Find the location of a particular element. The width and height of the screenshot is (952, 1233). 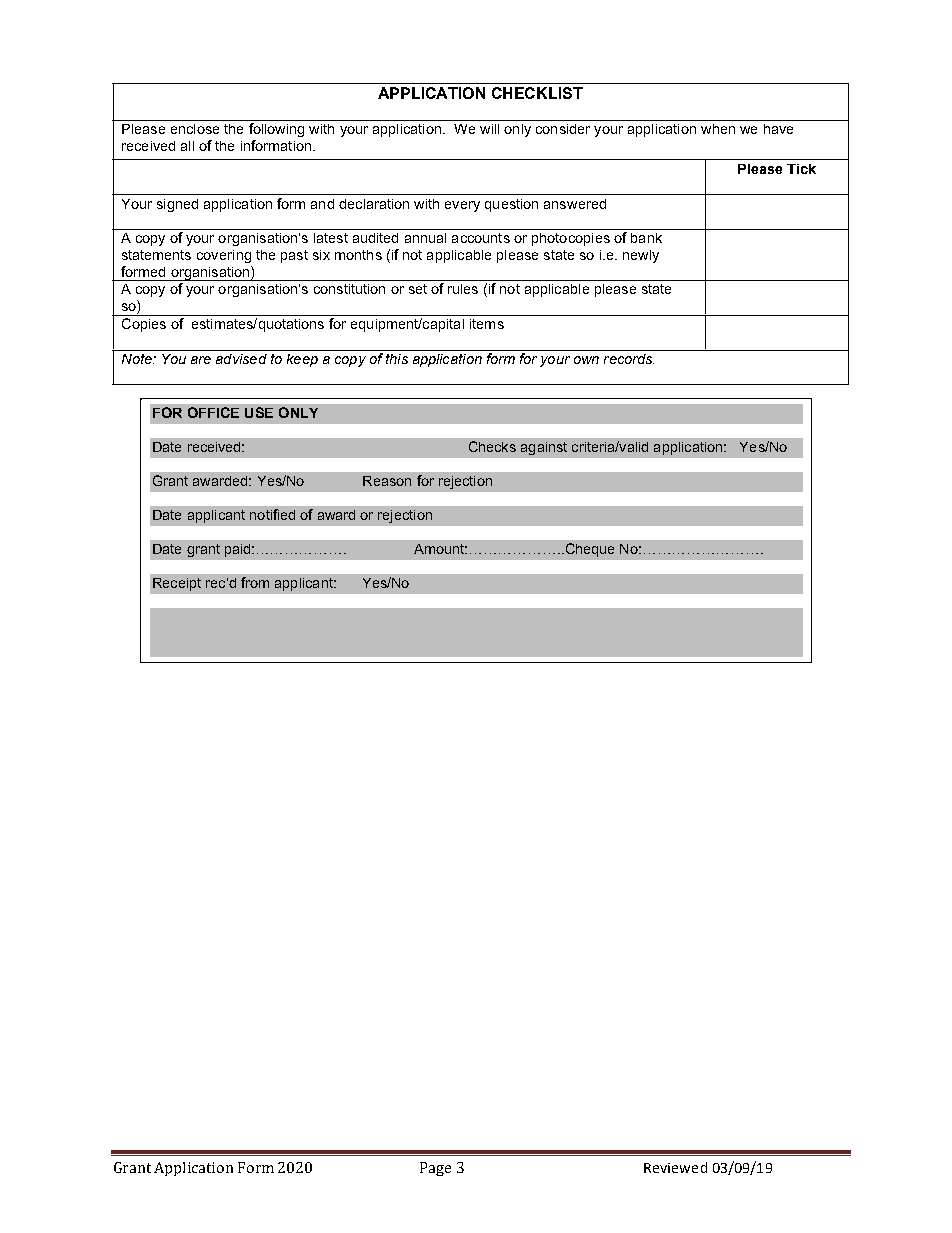

notified is located at coordinates (272, 514).
